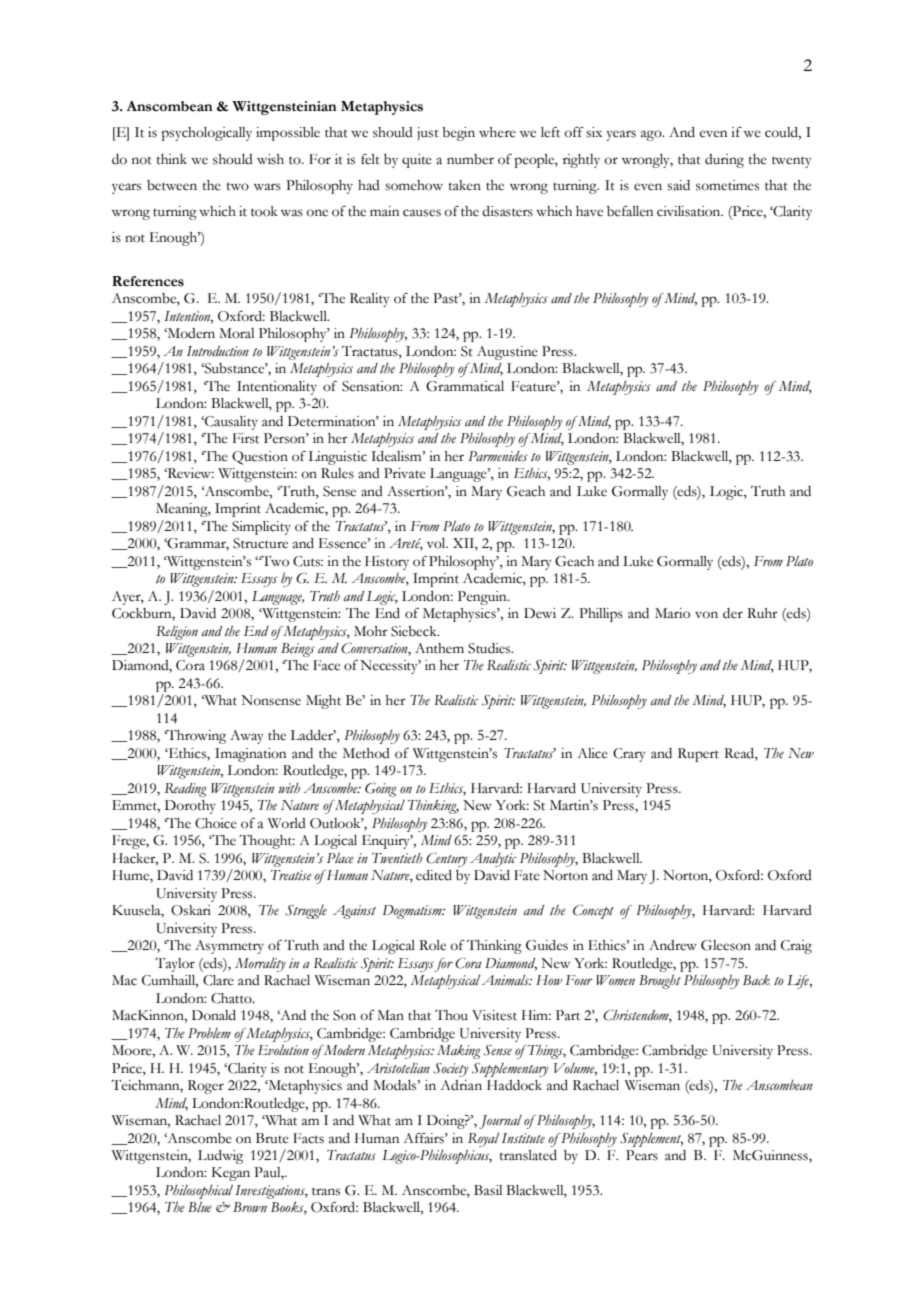 Image resolution: width=924 pixels, height=1308 pixels. Describe the element at coordinates (490, 648) in the screenshot. I see `Studies` at that location.
